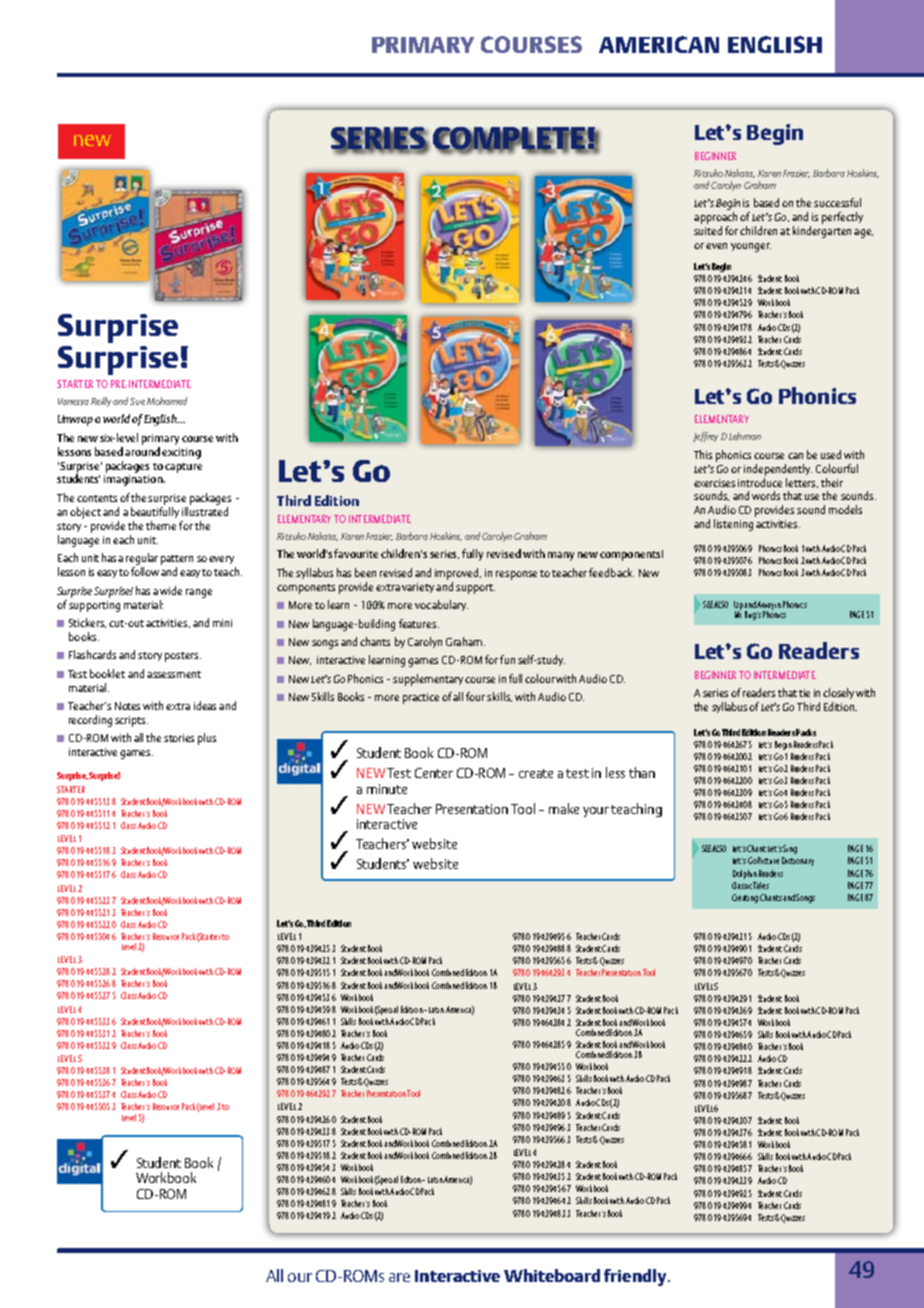  I want to click on younger, so click(751, 247).
